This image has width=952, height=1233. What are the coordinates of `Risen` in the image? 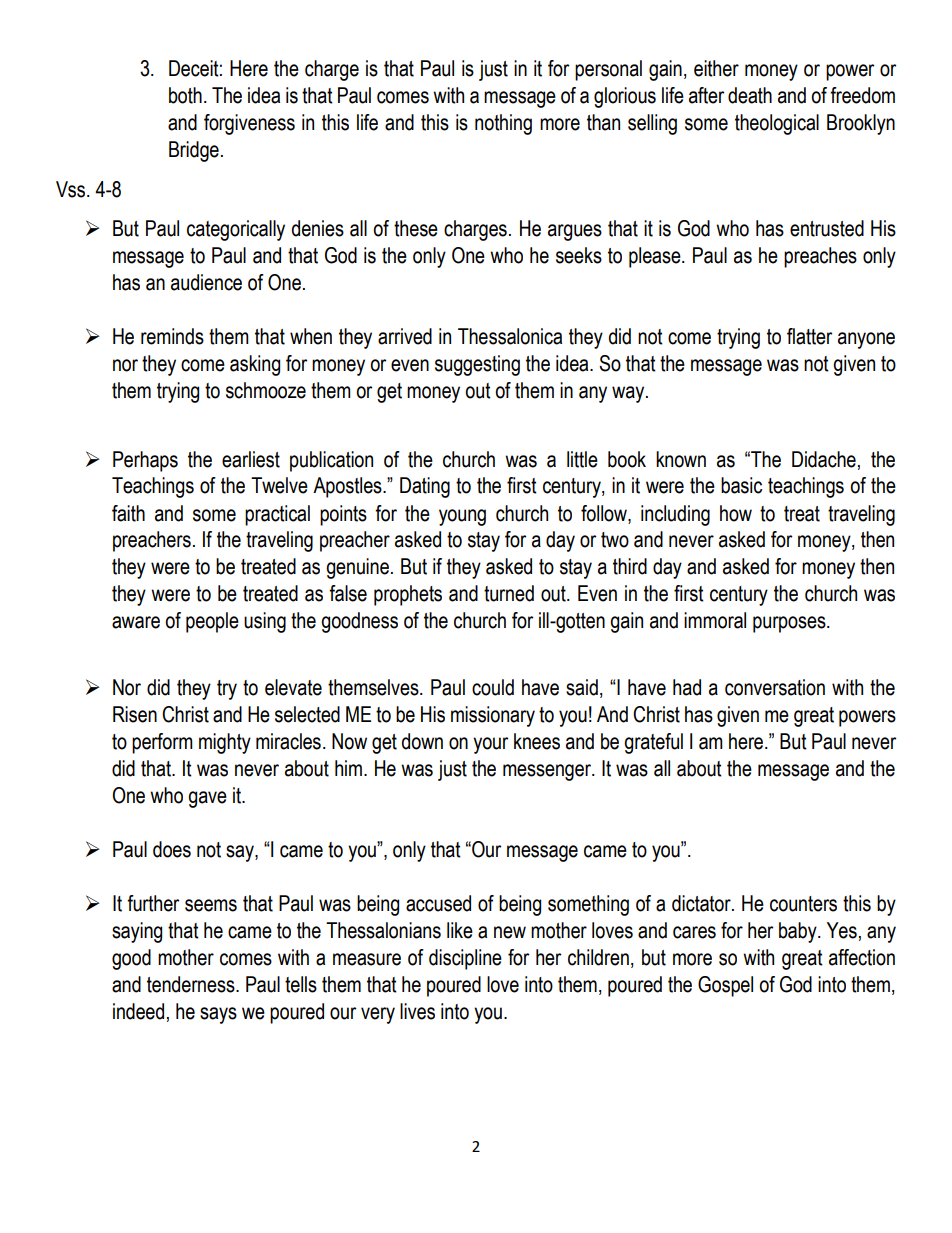 It's located at (135, 714).
